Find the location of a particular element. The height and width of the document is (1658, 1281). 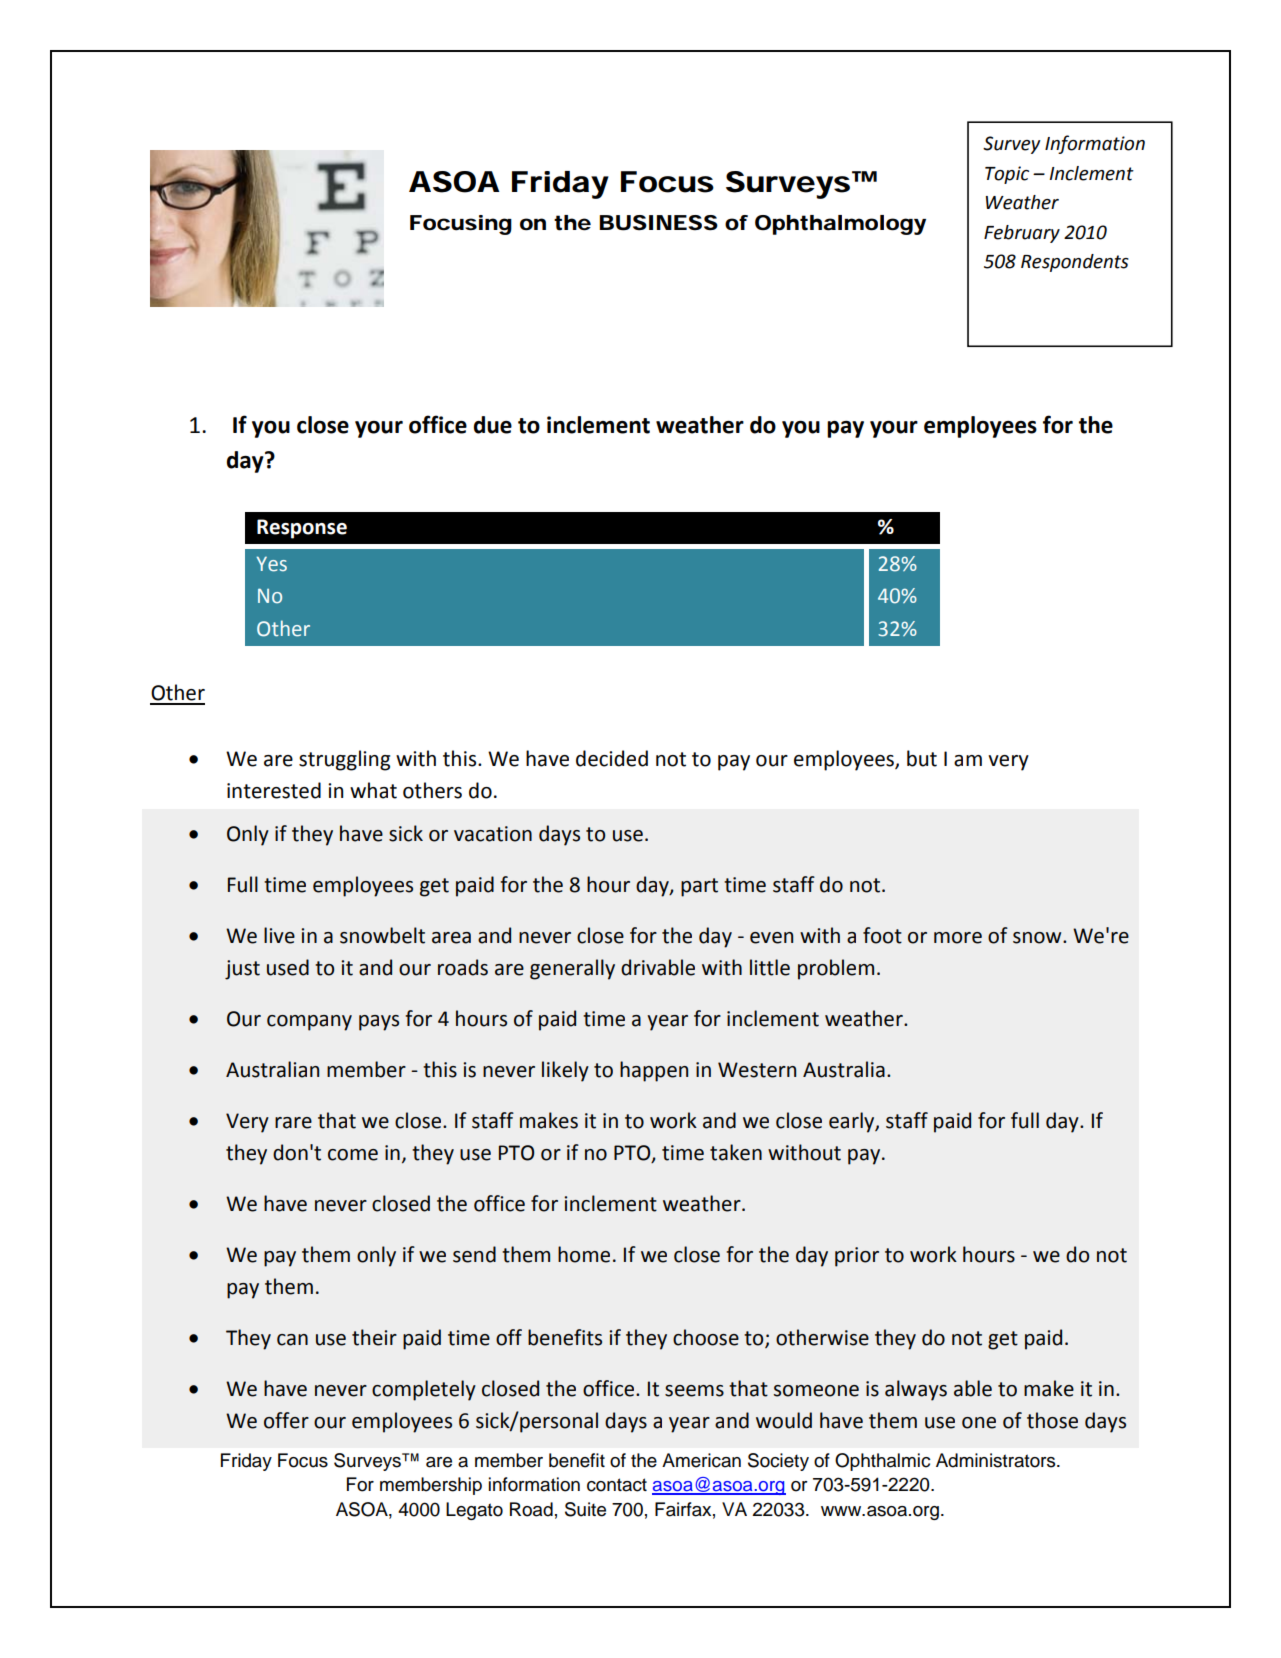

what is located at coordinates (373, 790).
